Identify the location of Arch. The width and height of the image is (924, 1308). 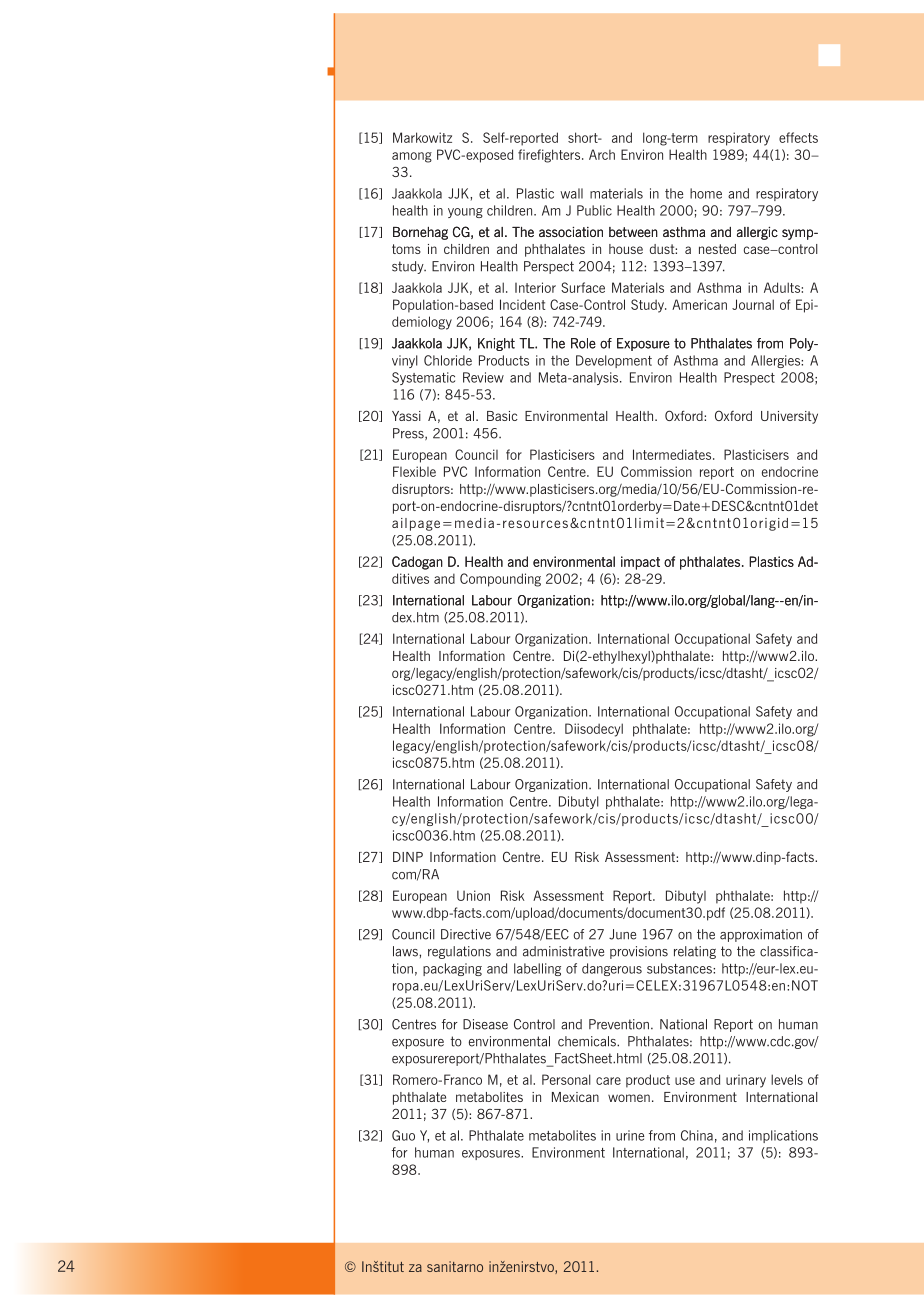
(602, 154).
